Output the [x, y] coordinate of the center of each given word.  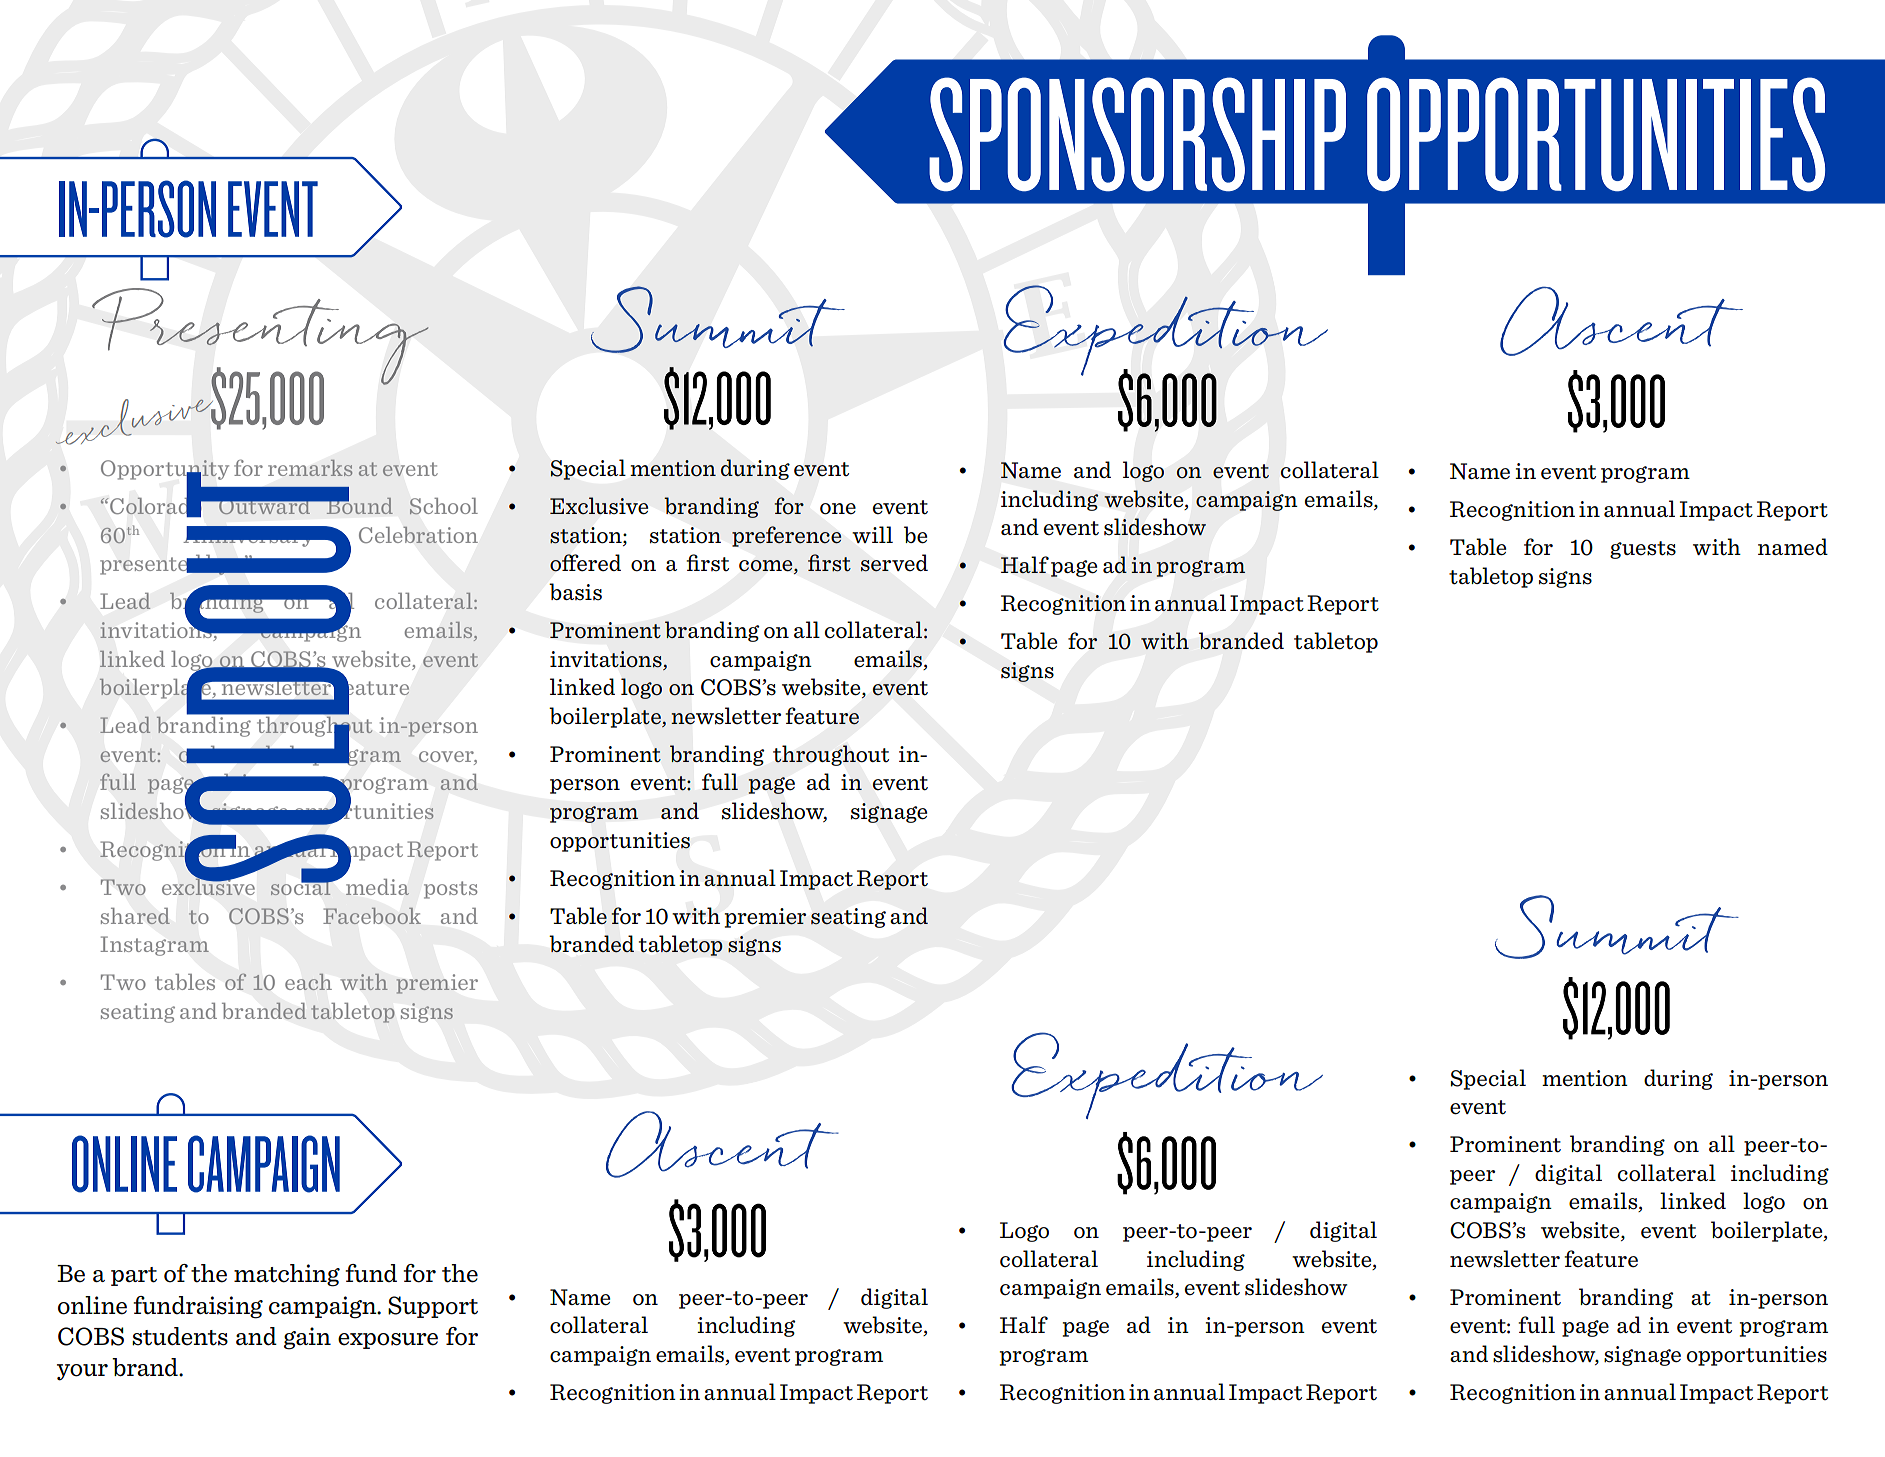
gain [307, 1338]
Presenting [260, 337]
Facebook [372, 916]
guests [1643, 550]
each [308, 982]
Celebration [418, 534]
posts [450, 890]
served [894, 563]
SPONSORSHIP [1137, 134]
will [872, 534]
